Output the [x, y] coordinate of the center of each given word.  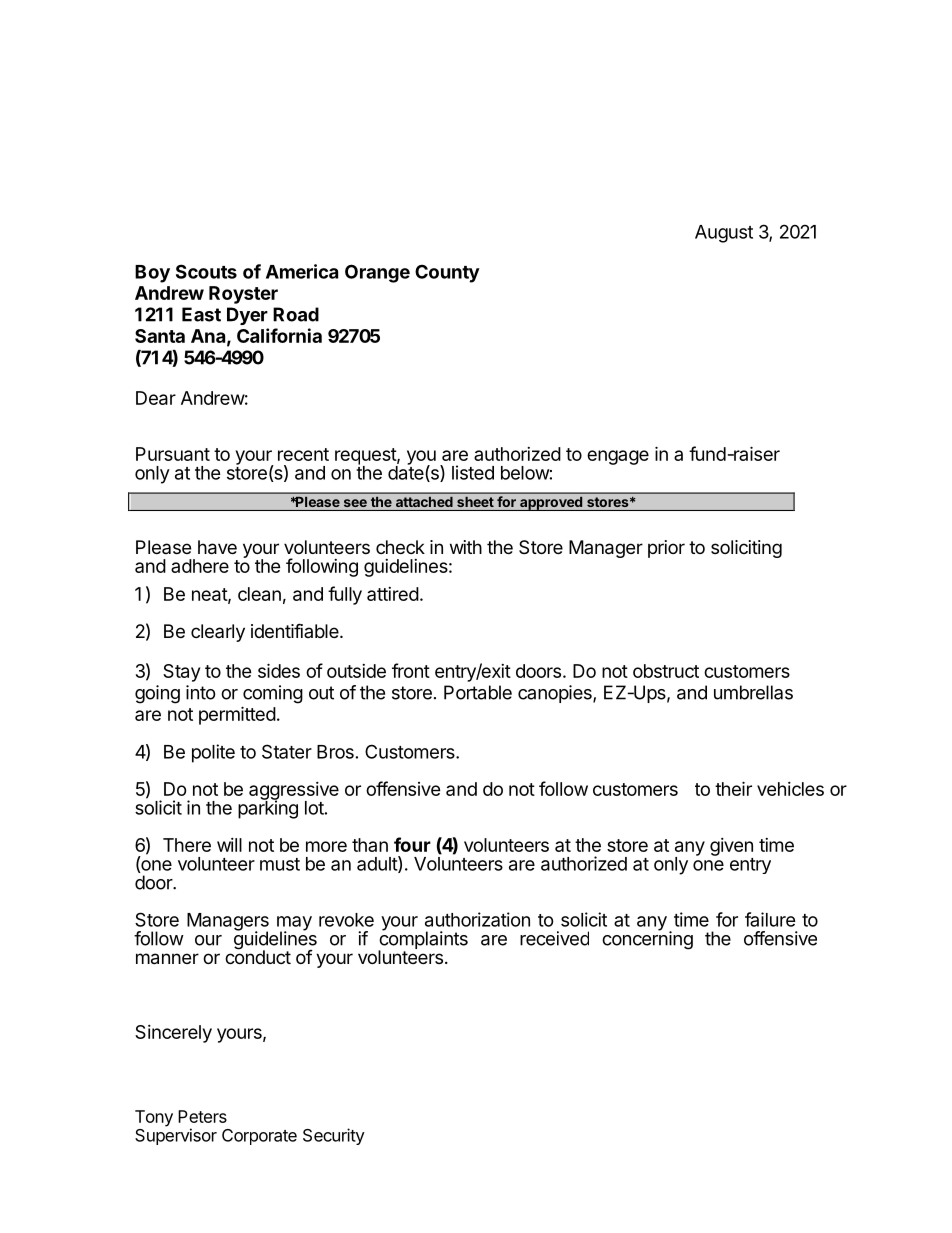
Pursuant [173, 454]
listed [473, 472]
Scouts [206, 271]
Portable [478, 692]
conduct [258, 956]
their [733, 788]
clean [259, 594]
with [466, 547]
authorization [477, 919]
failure [770, 919]
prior [666, 549]
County [447, 273]
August [724, 234]
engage [618, 457]
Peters [202, 1116]
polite [213, 753]
